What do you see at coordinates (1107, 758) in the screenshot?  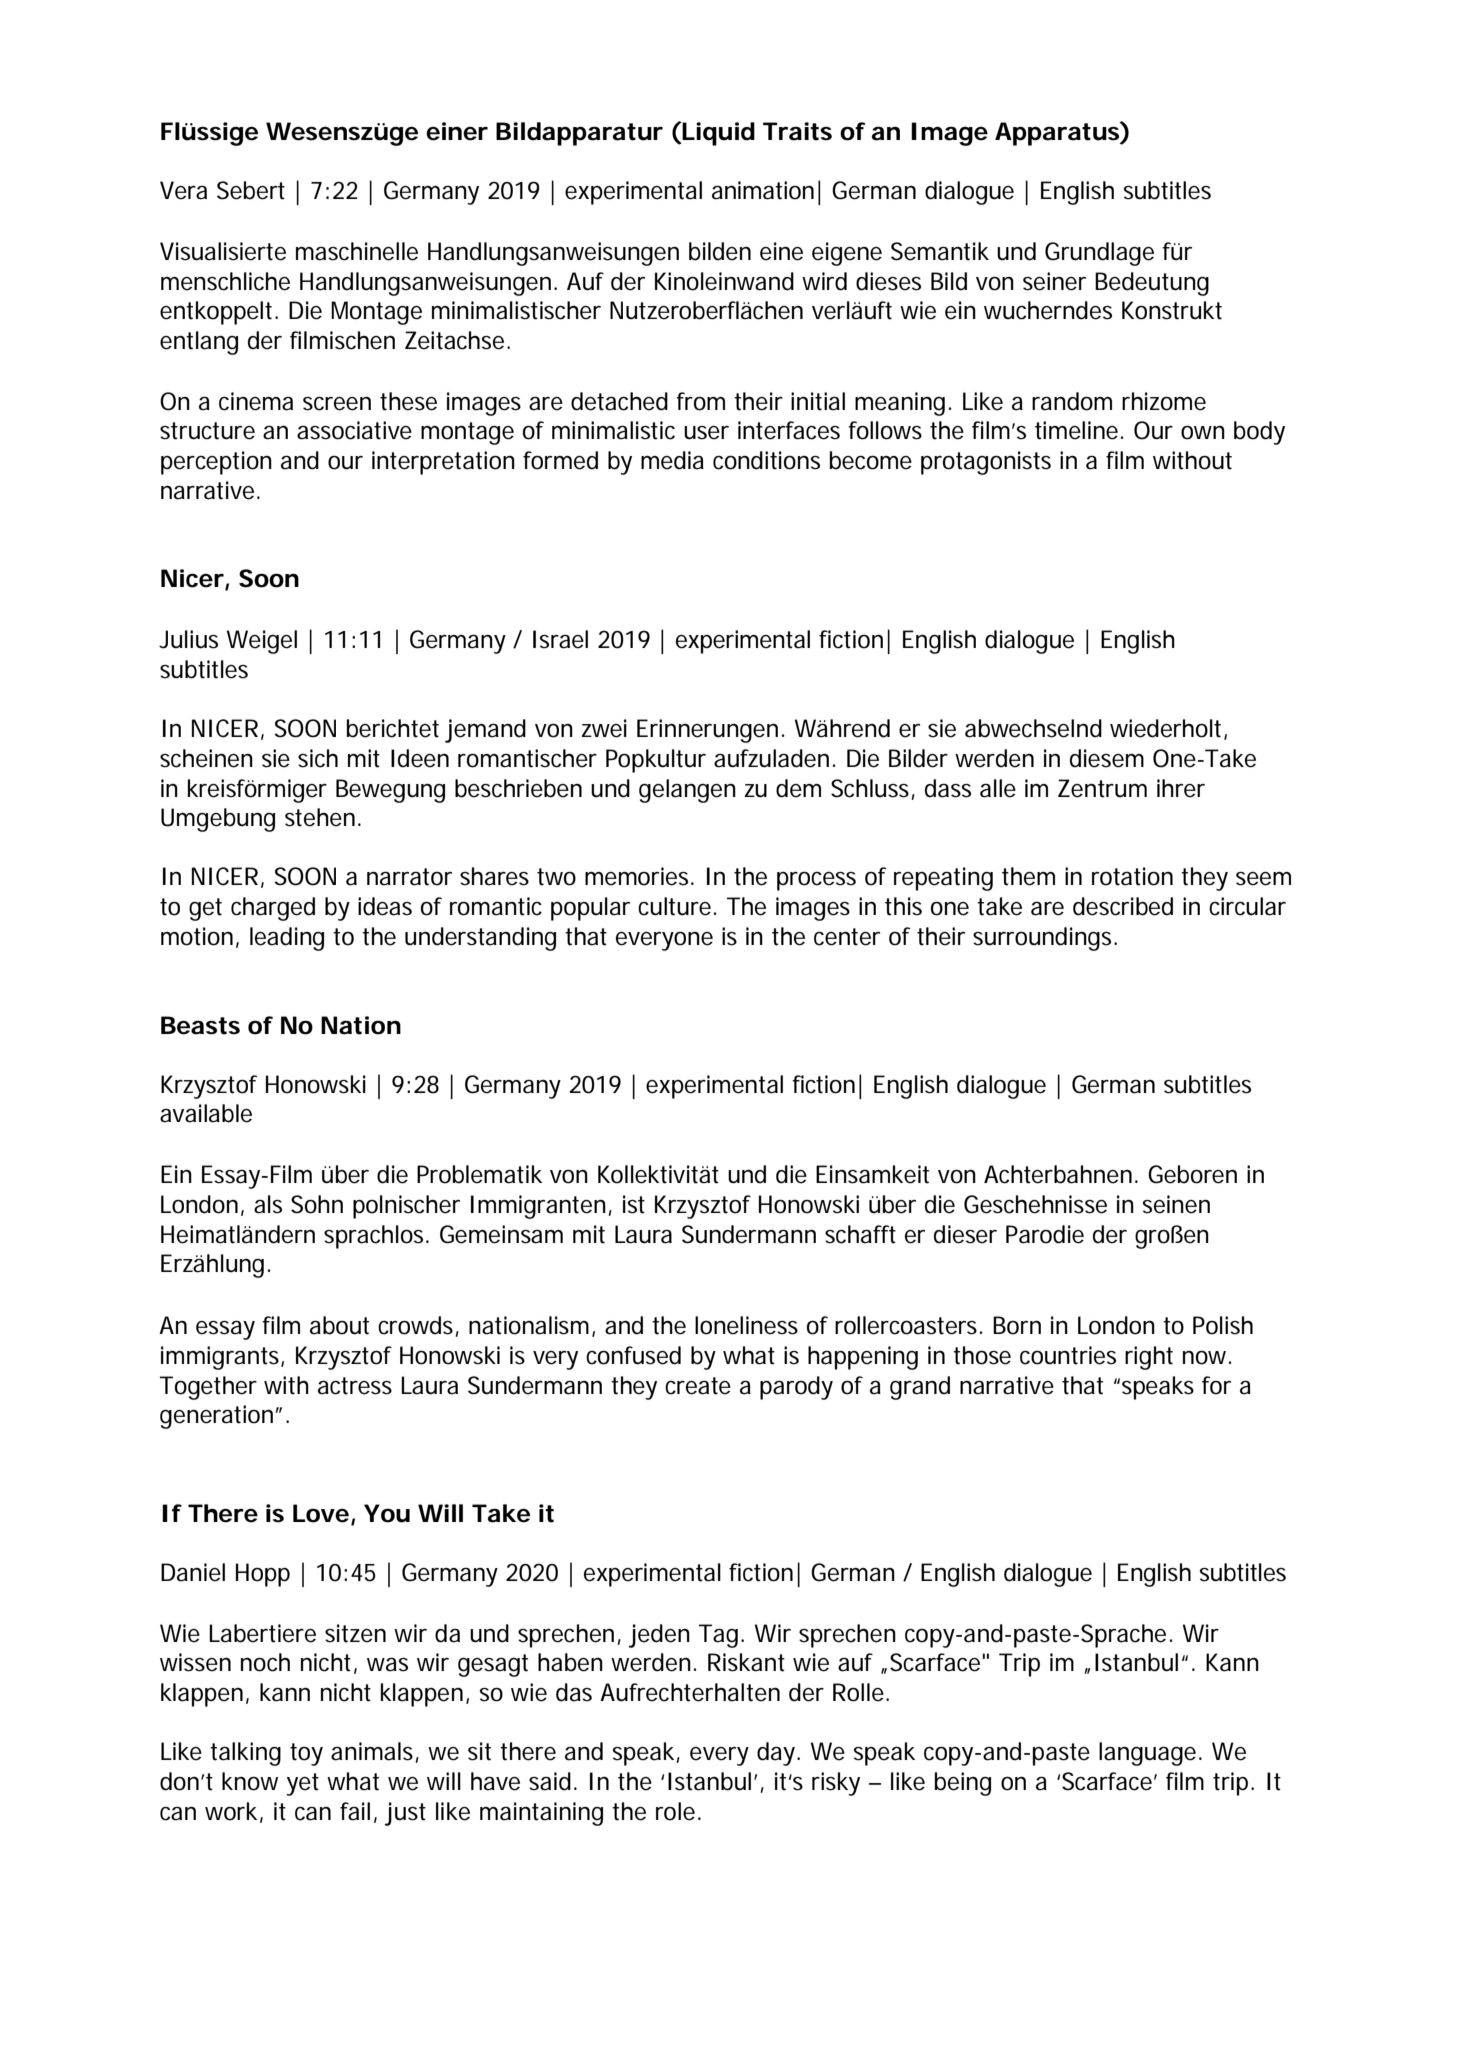 I see `diesem` at bounding box center [1107, 758].
